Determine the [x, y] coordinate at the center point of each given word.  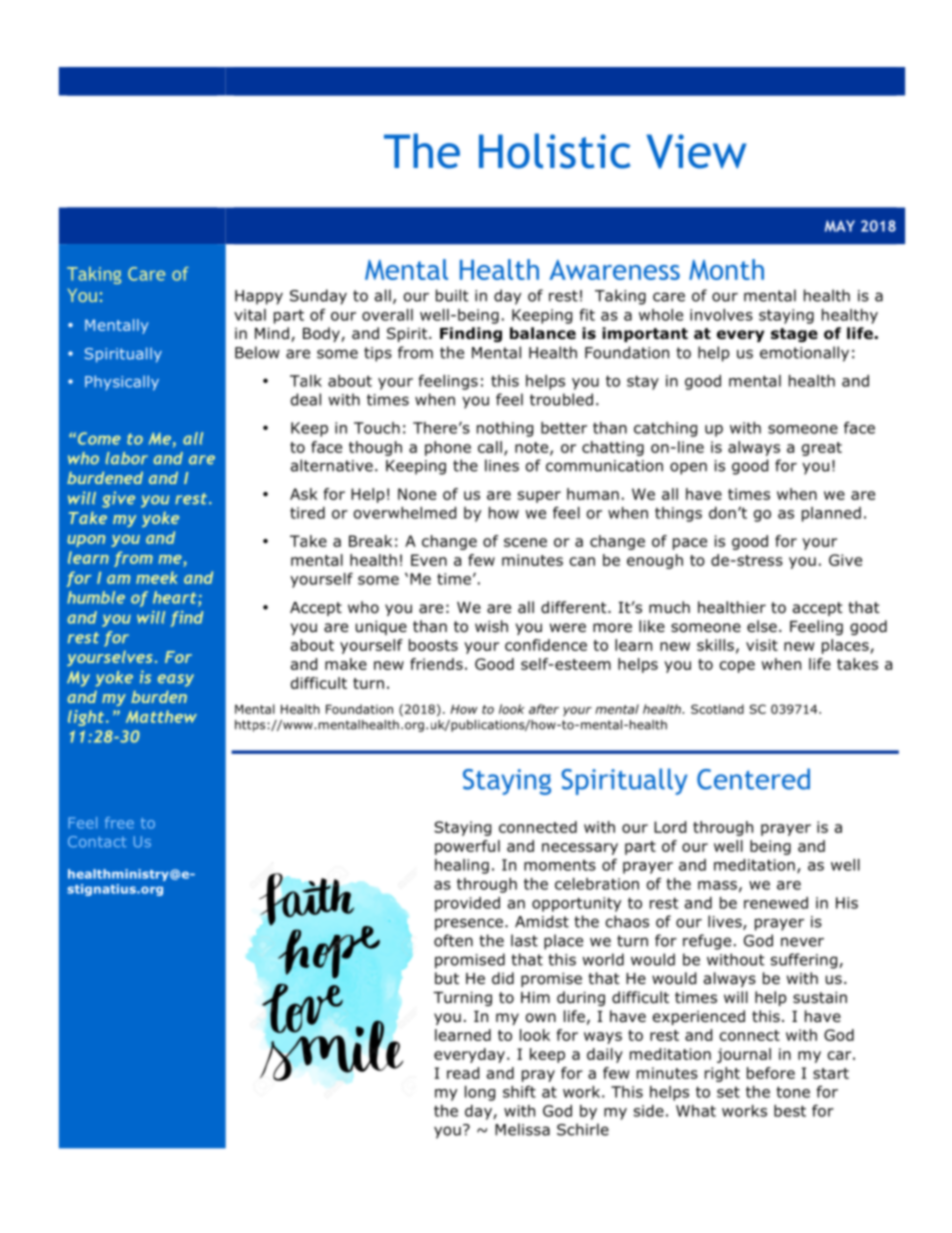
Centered [753, 779]
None [417, 494]
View [696, 151]
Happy [259, 297]
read [463, 1073]
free [119, 823]
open [688, 468]
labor [127, 458]
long [480, 1093]
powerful [467, 847]
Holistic [554, 151]
